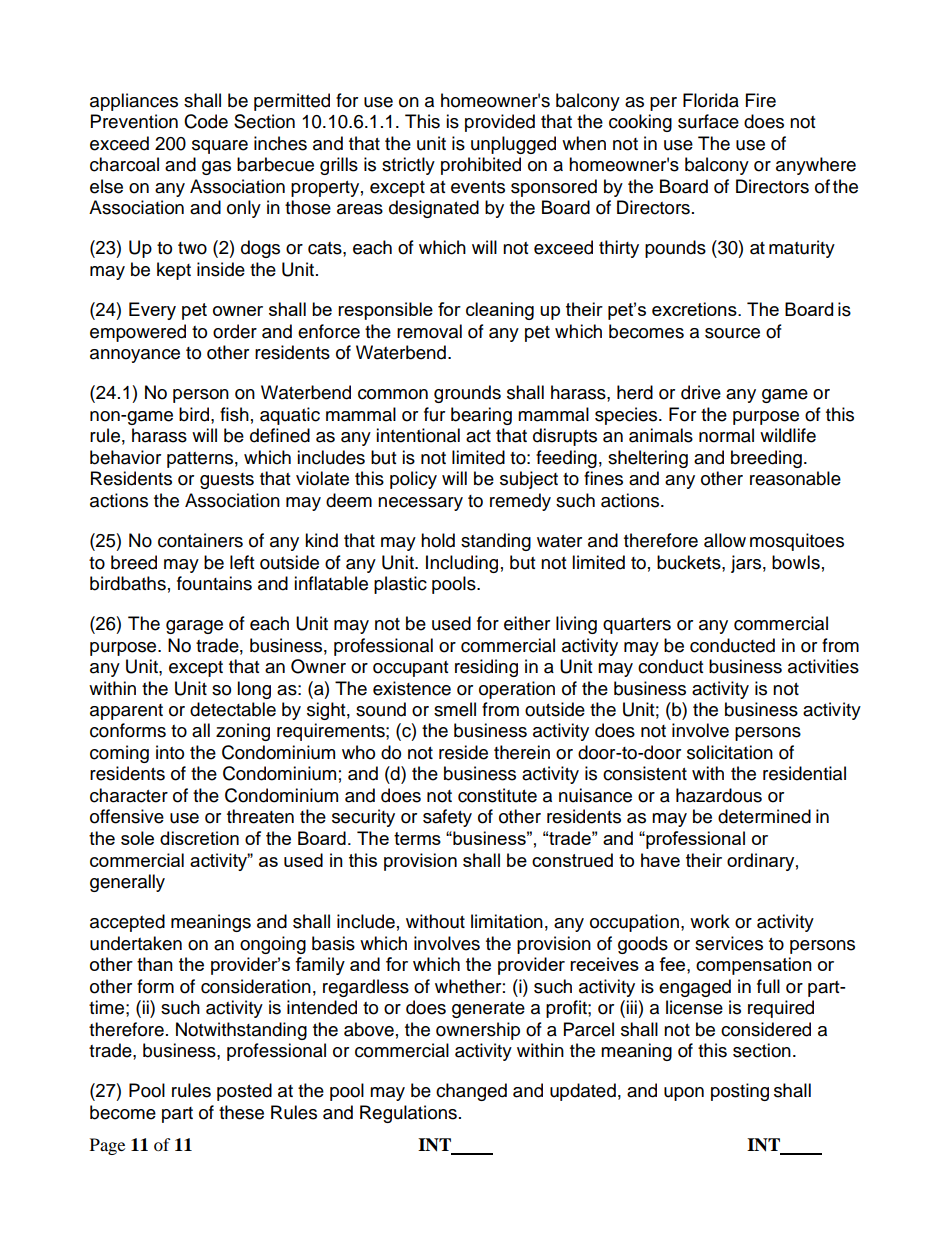 The height and width of the page is (1233, 952). I want to click on hazardous, so click(719, 795).
